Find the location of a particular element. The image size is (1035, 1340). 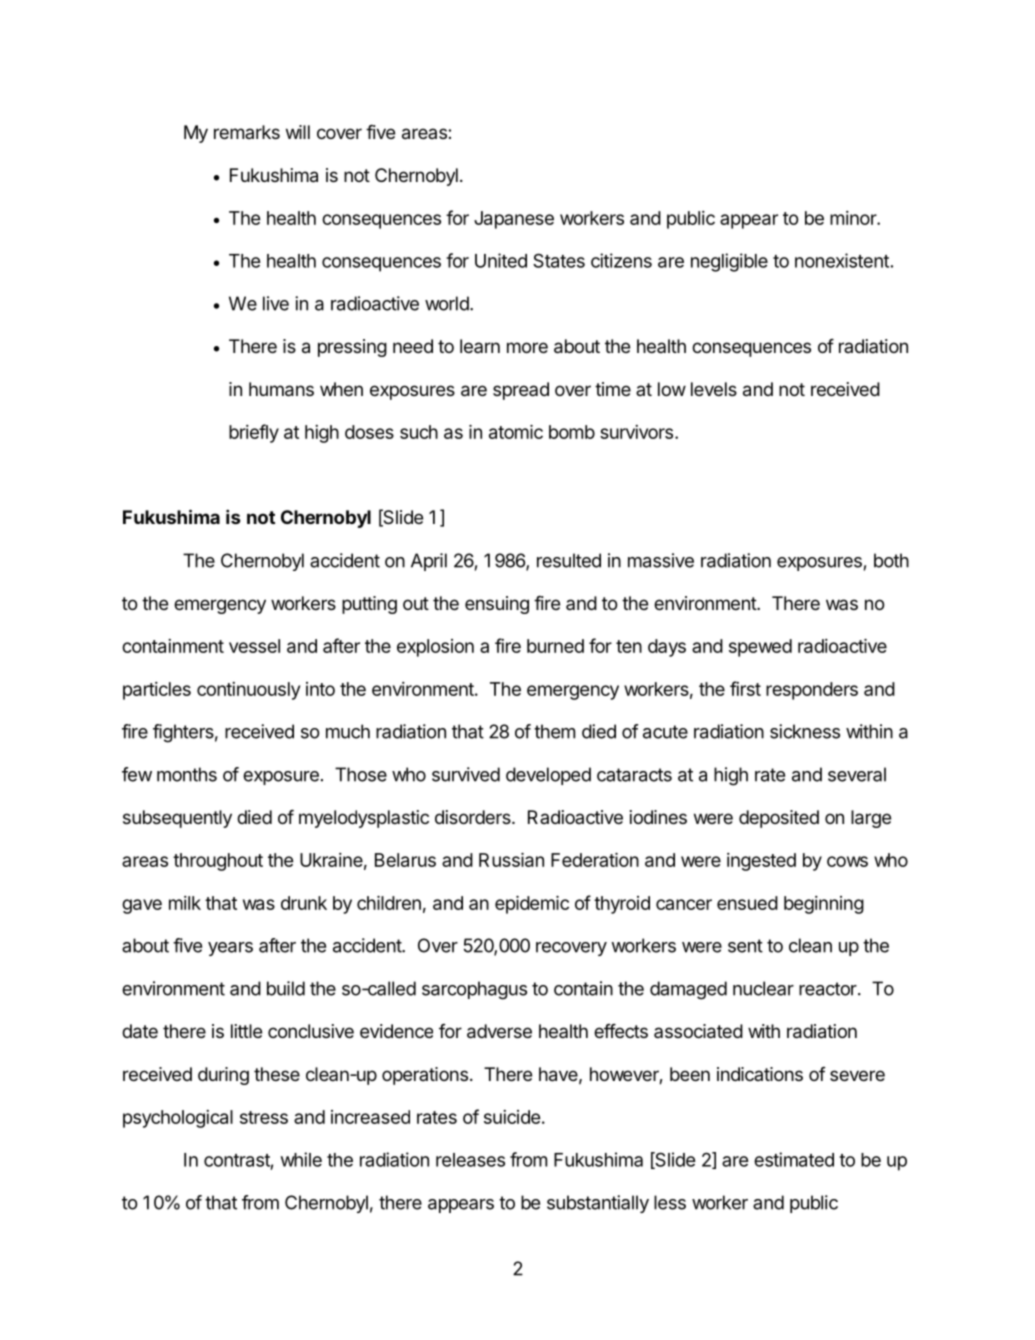

remarks is located at coordinates (247, 132).
